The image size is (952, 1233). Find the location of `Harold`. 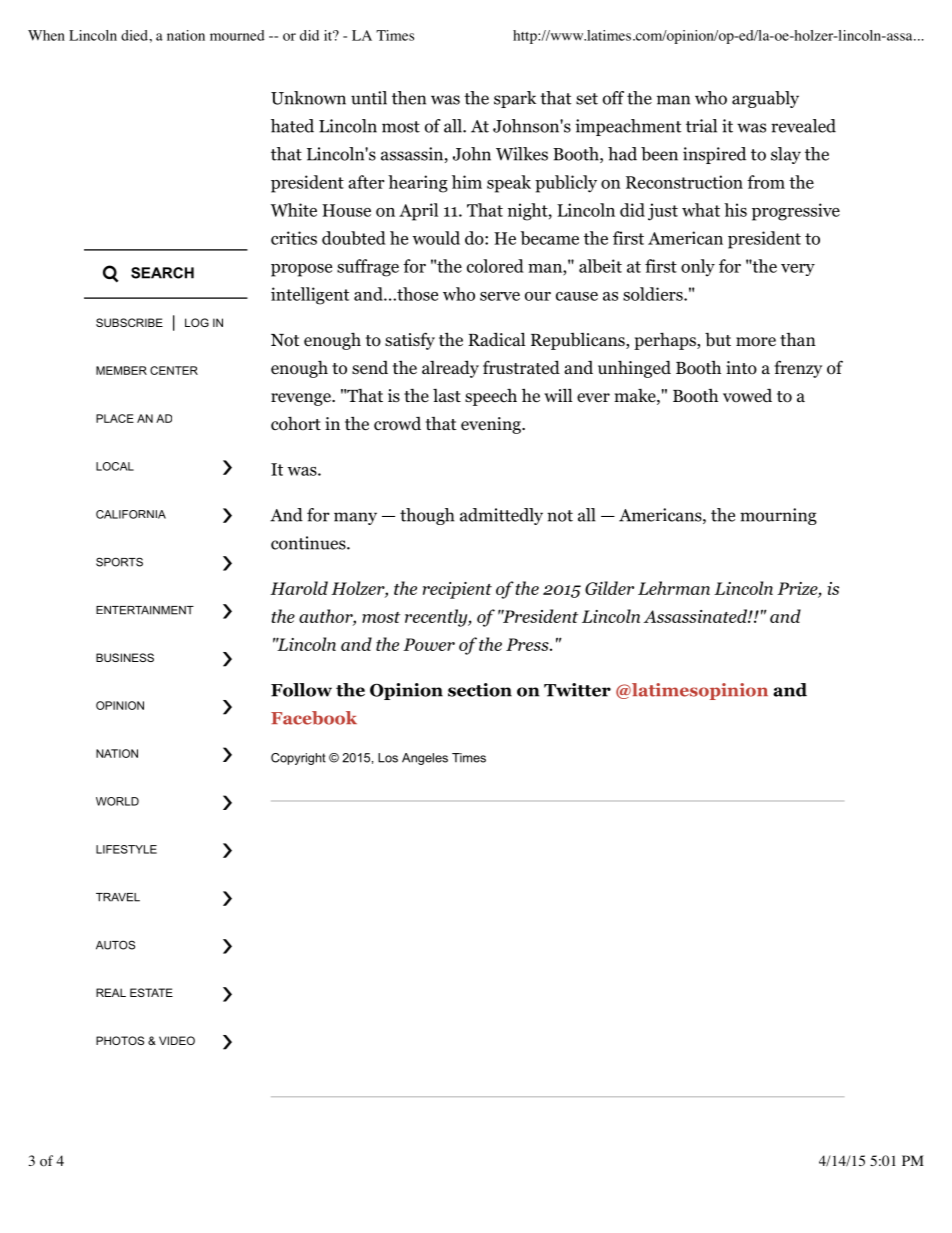

Harold is located at coordinates (299, 588).
